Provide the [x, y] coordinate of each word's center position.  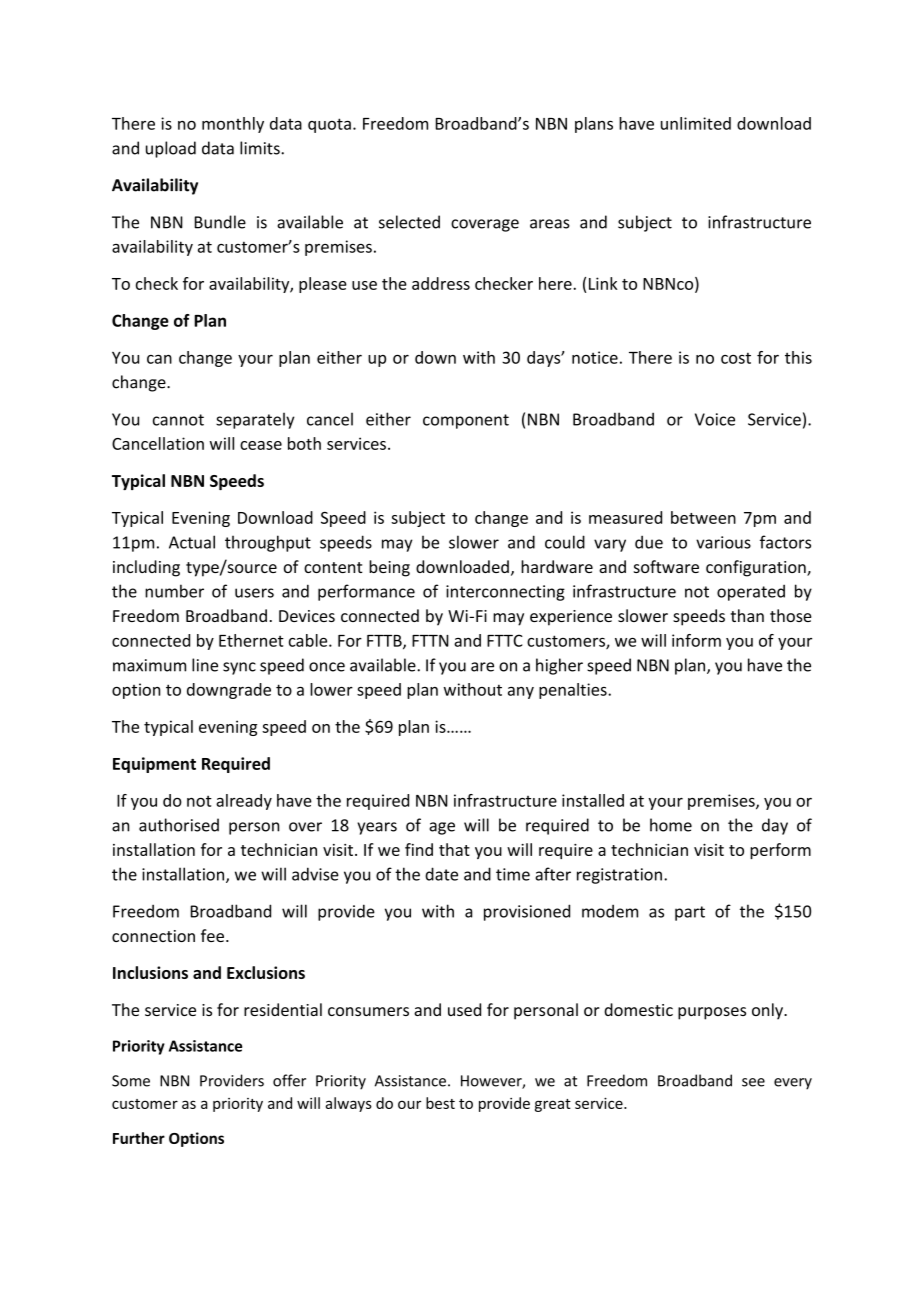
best [440, 1103]
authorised [179, 825]
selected [409, 222]
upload [171, 149]
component [466, 421]
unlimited [696, 123]
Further [139, 1138]
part [690, 913]
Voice [715, 419]
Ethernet [251, 640]
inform [696, 640]
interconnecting [505, 593]
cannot [178, 420]
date [441, 874]
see [753, 1082]
